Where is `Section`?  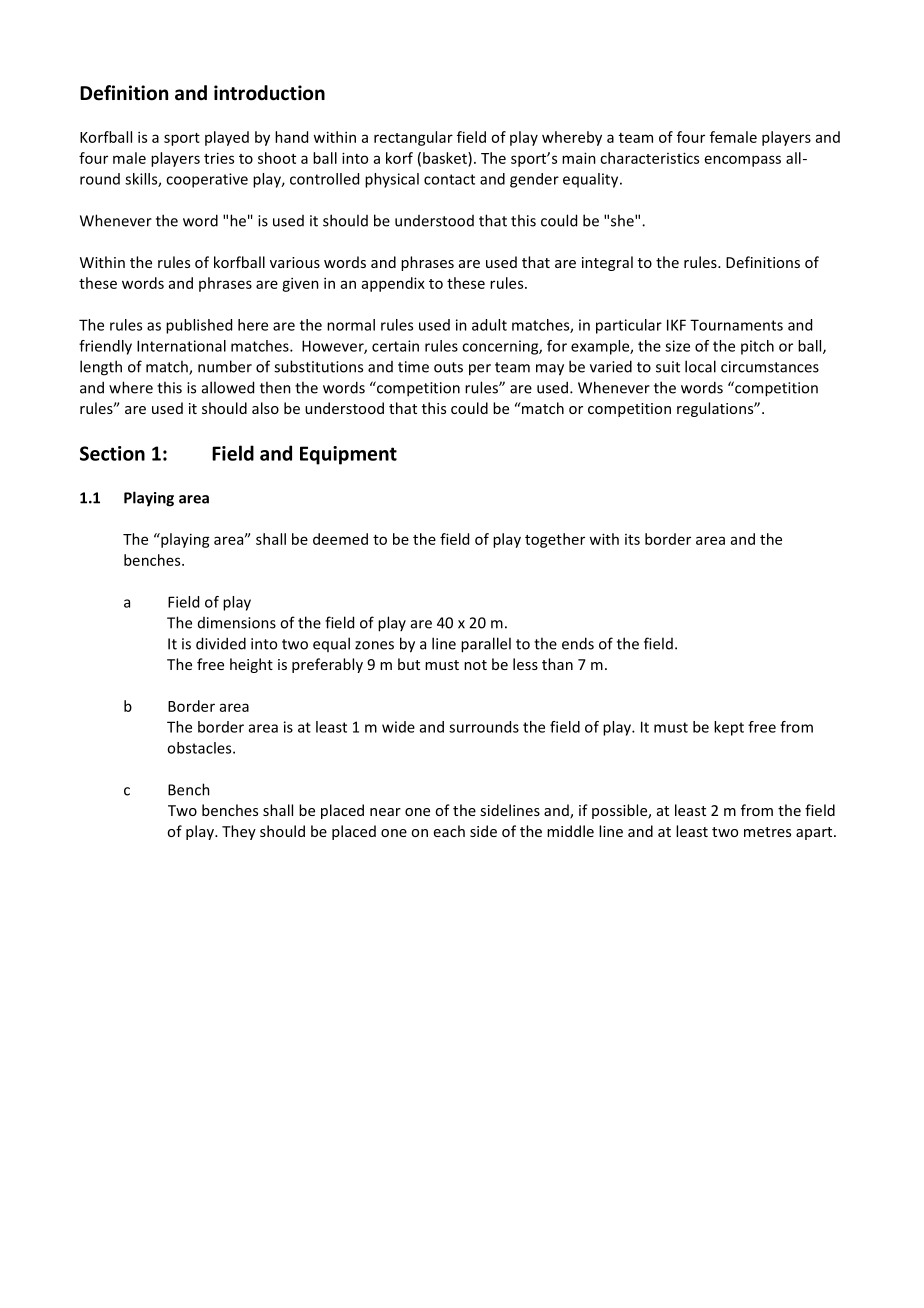 Section is located at coordinates (112, 453).
